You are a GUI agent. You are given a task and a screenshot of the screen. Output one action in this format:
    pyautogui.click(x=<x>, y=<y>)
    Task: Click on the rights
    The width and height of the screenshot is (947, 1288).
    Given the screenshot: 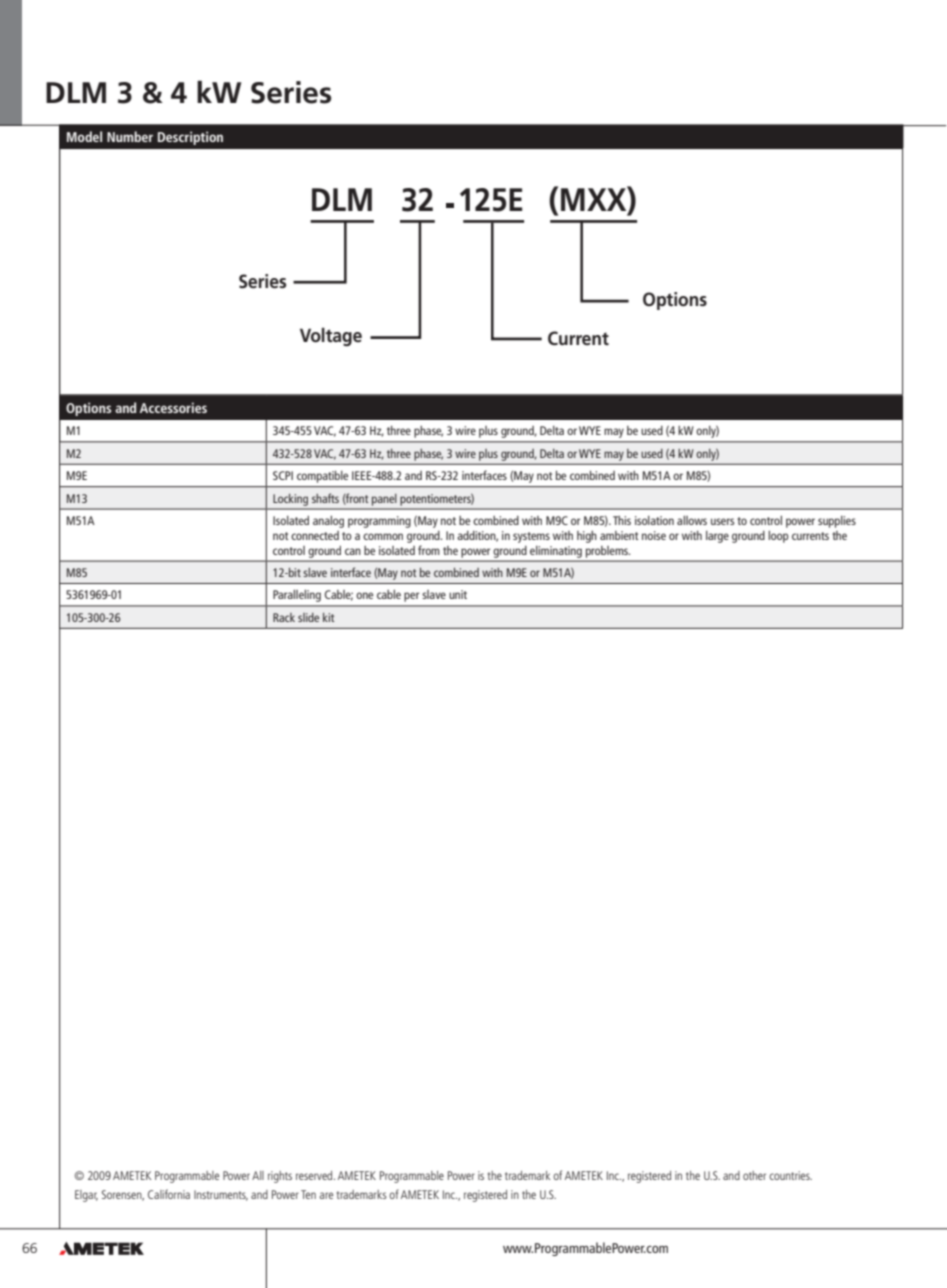 What is the action you would take?
    pyautogui.click(x=280, y=1177)
